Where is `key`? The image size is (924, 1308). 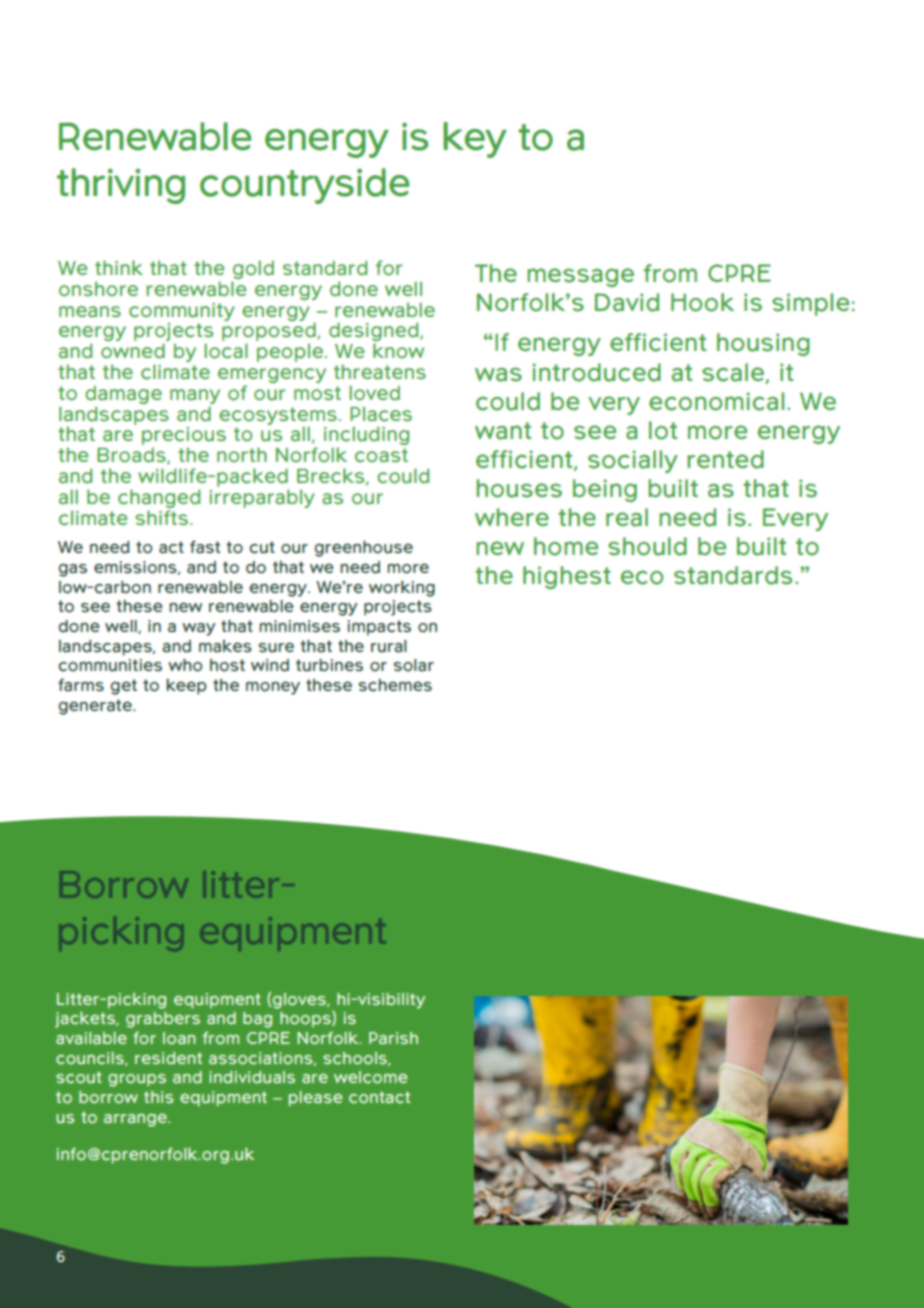 key is located at coordinates (475, 140).
